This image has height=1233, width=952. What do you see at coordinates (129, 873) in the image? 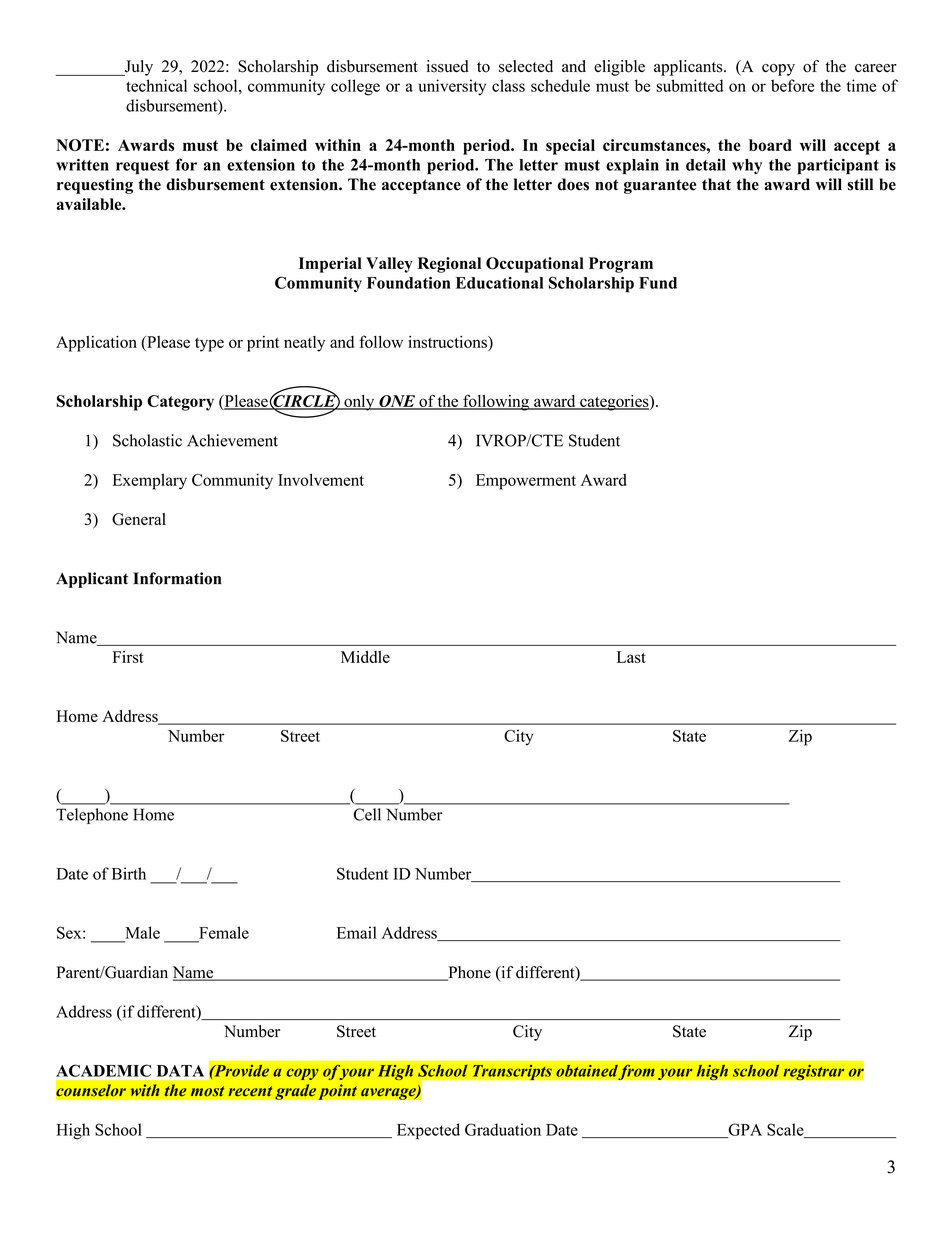
I see `Birth` at bounding box center [129, 873].
